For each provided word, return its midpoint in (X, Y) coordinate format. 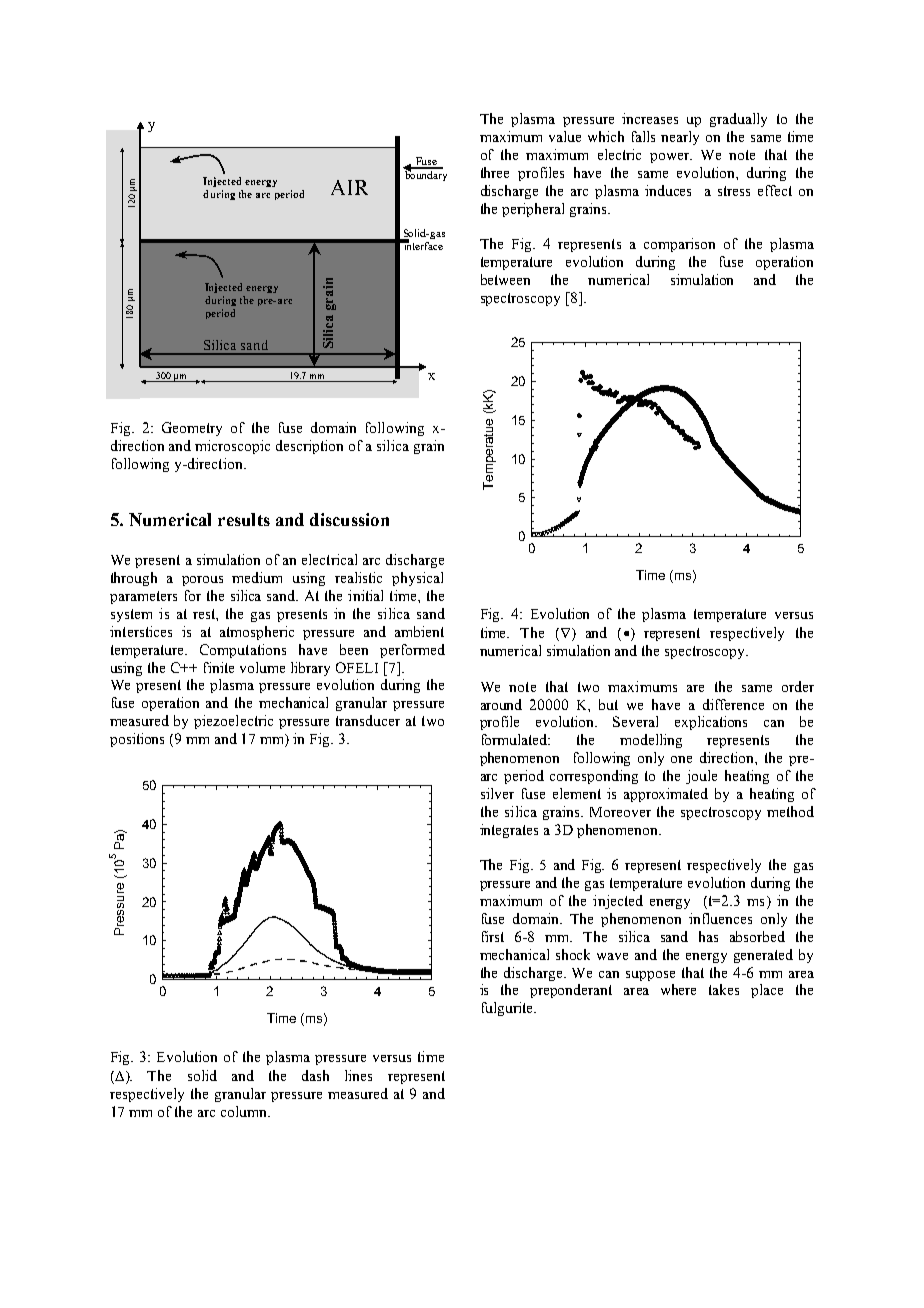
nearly (680, 138)
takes (724, 989)
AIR (349, 187)
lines (358, 1075)
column (245, 1111)
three (495, 172)
